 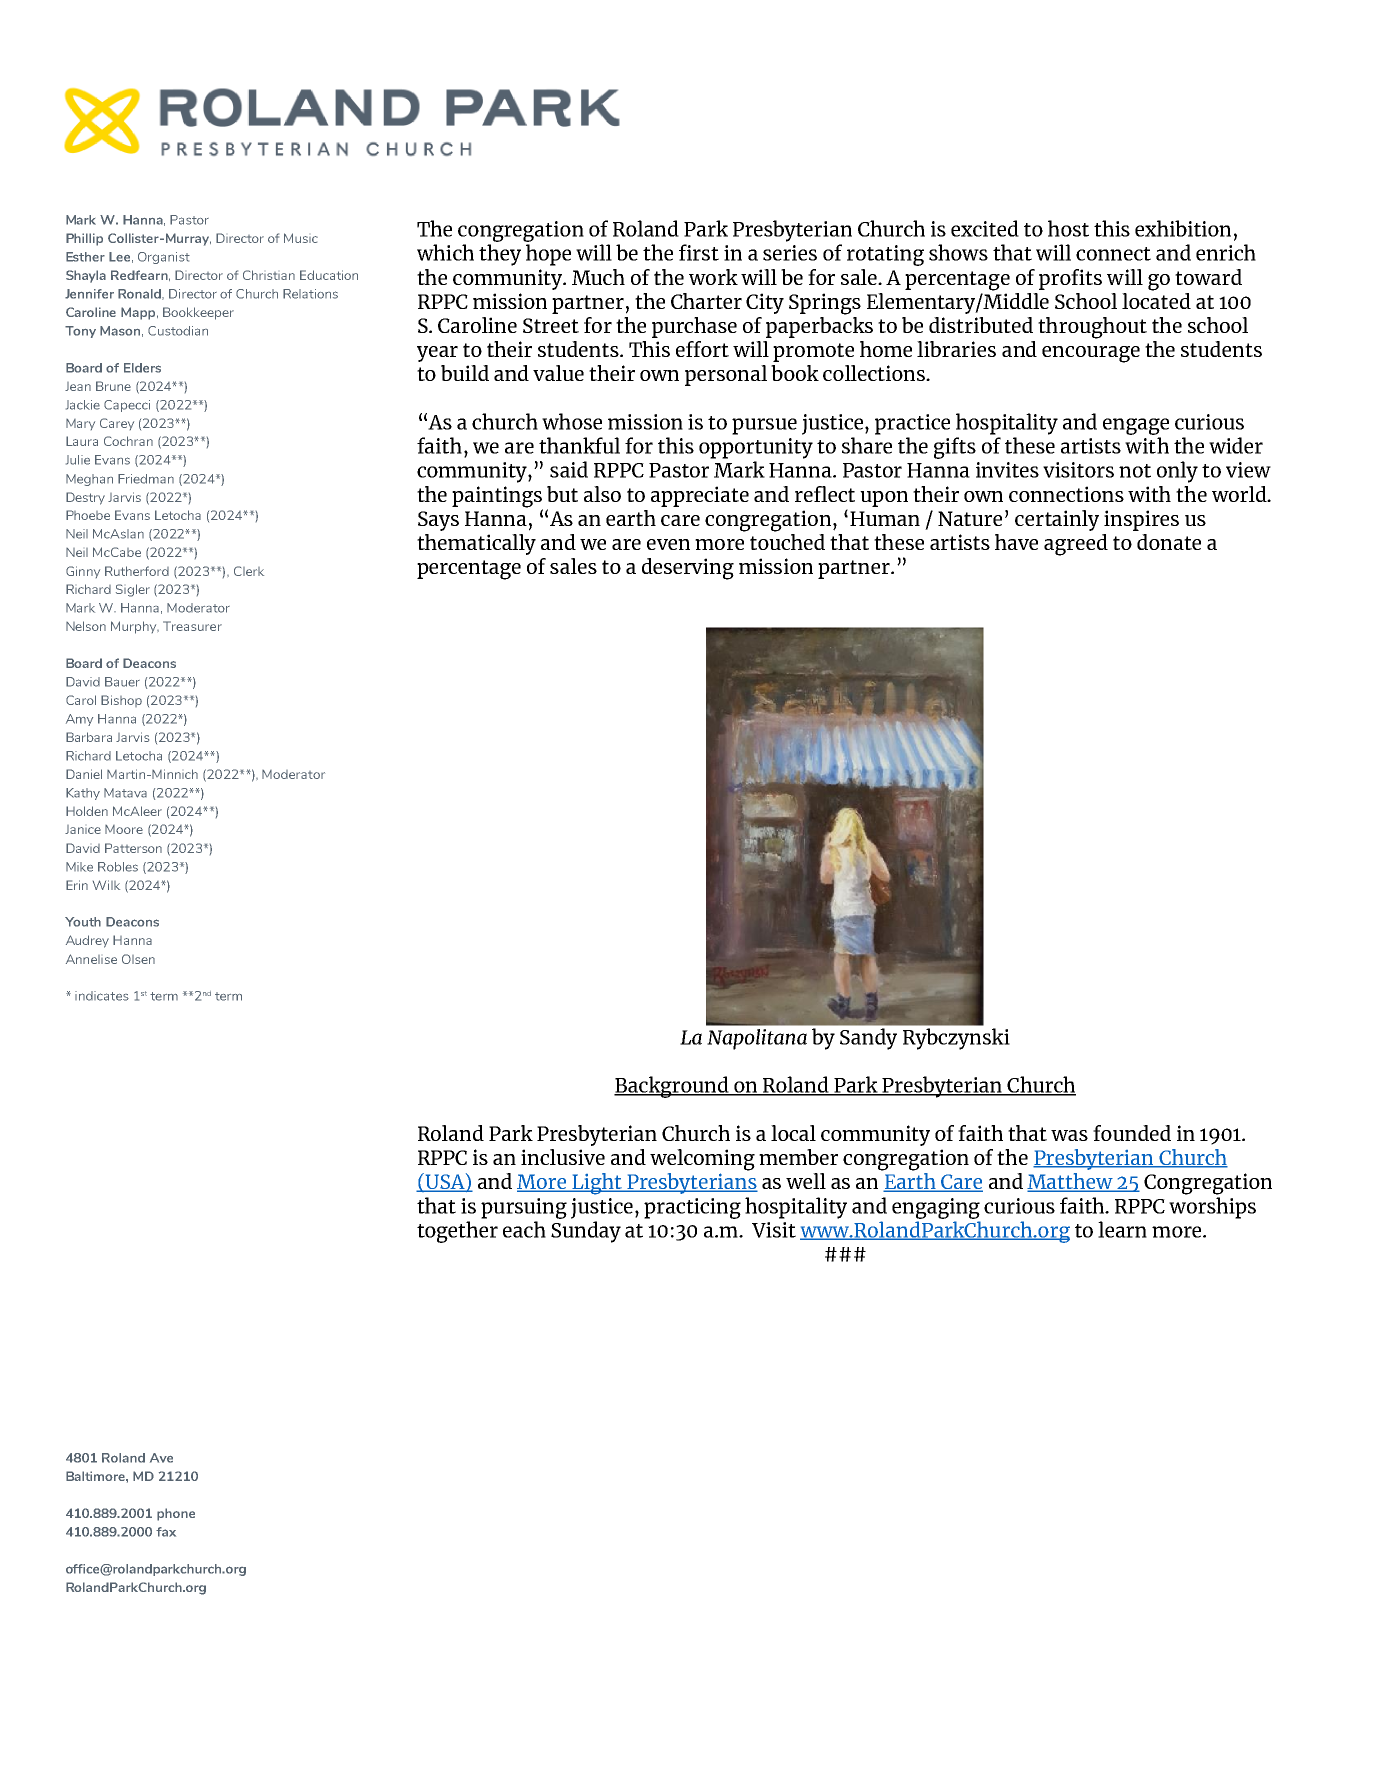 What do you see at coordinates (1076, 545) in the screenshot?
I see `agreed` at bounding box center [1076, 545].
